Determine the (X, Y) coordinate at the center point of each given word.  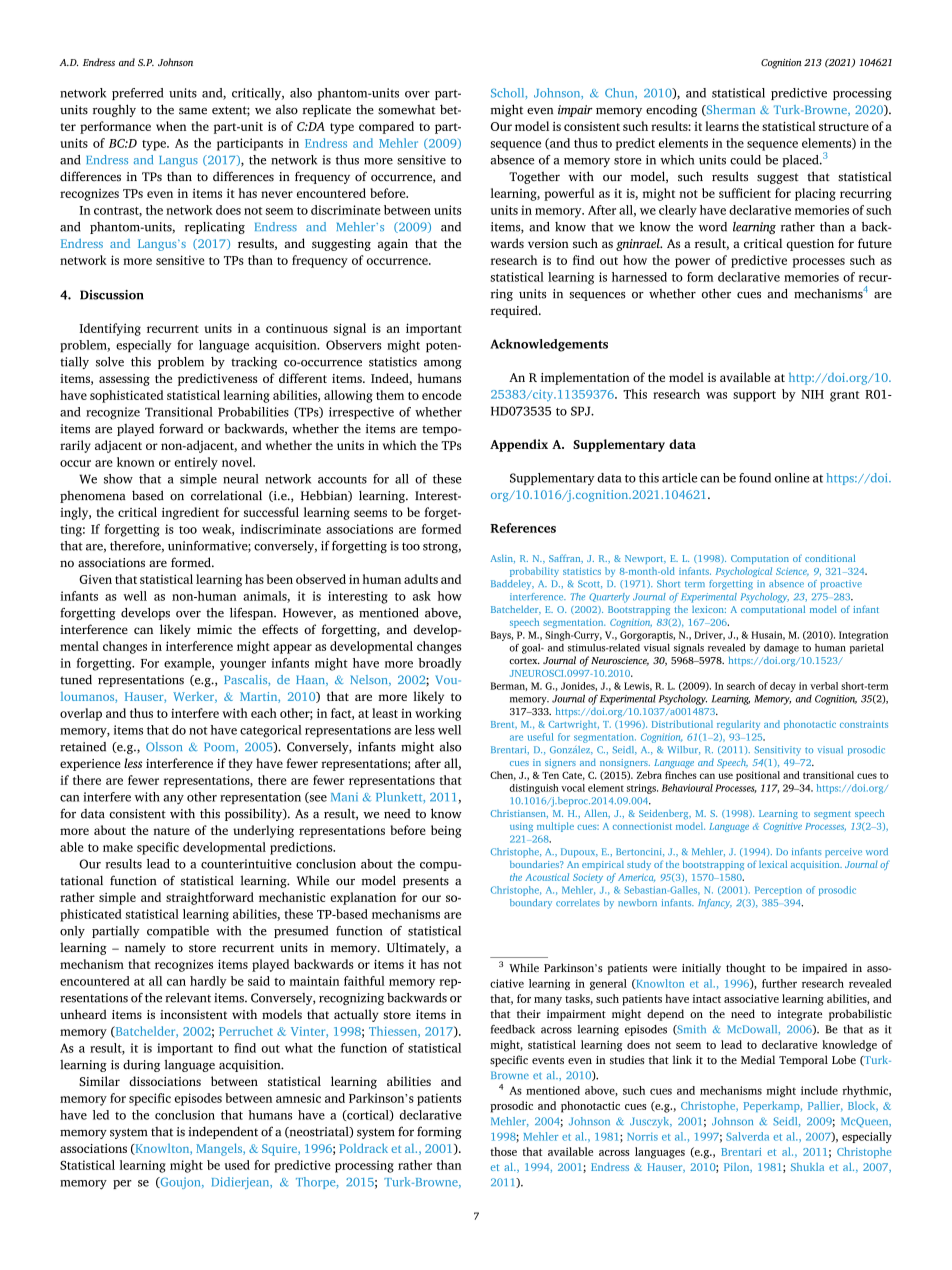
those (503, 1151)
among (443, 364)
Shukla (807, 1167)
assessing (124, 380)
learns (722, 126)
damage (781, 649)
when (171, 126)
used (237, 1165)
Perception (778, 891)
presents (426, 882)
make (118, 847)
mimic (214, 629)
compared (386, 127)
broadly (440, 664)
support (754, 396)
